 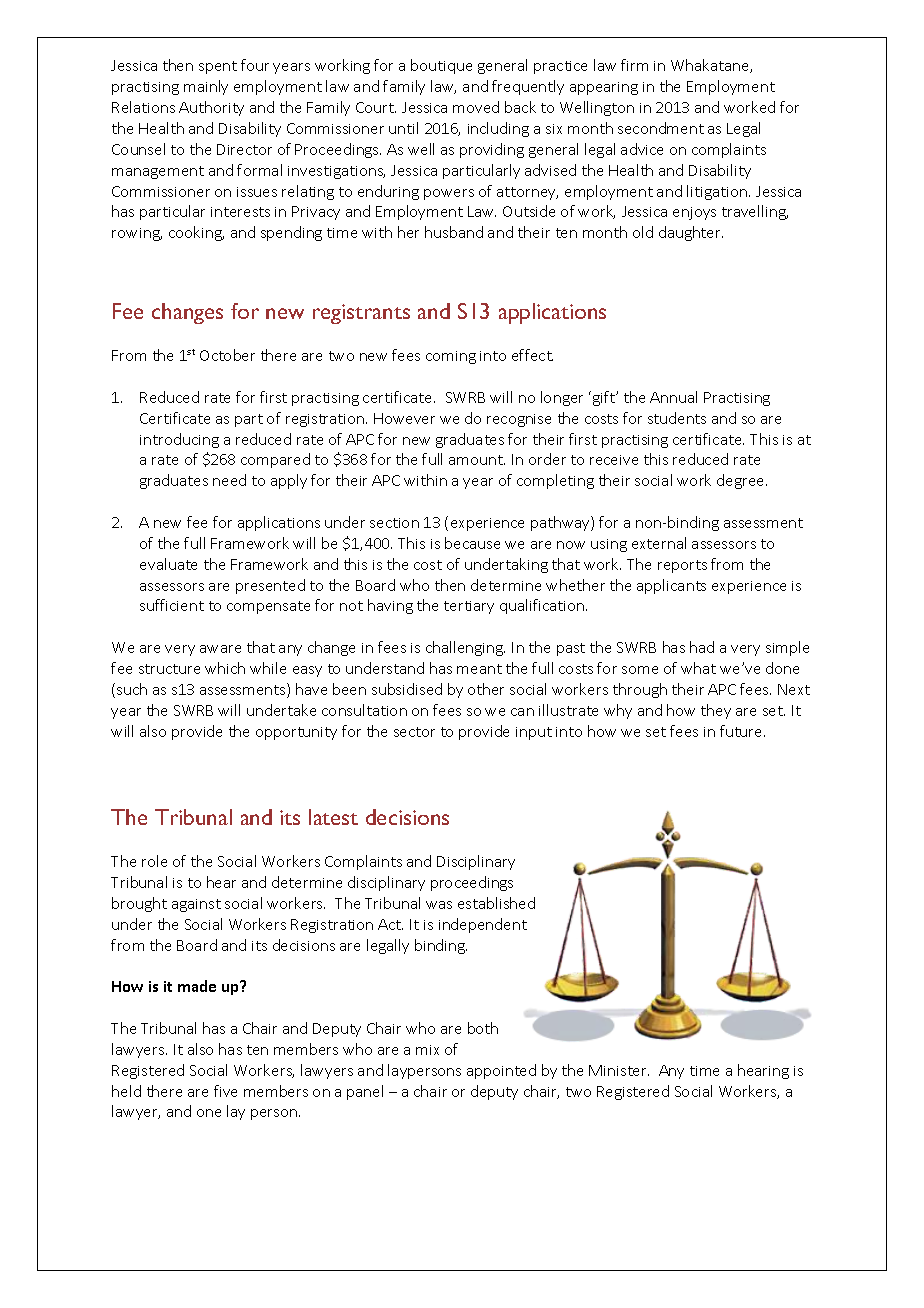 What do you see at coordinates (691, 233) in the screenshot?
I see `daughter` at bounding box center [691, 233].
